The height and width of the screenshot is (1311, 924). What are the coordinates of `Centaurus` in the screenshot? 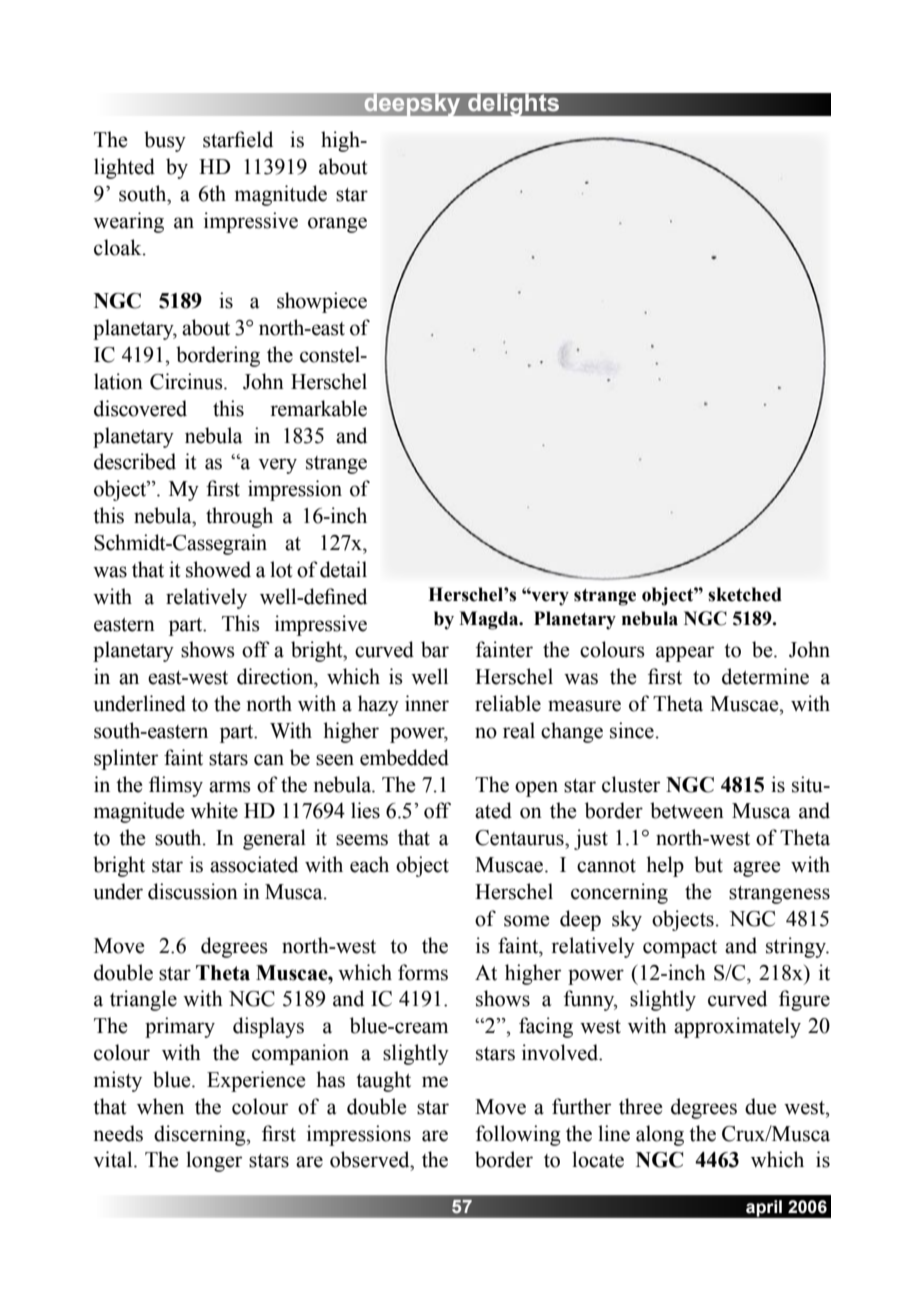 It's located at (520, 838).
